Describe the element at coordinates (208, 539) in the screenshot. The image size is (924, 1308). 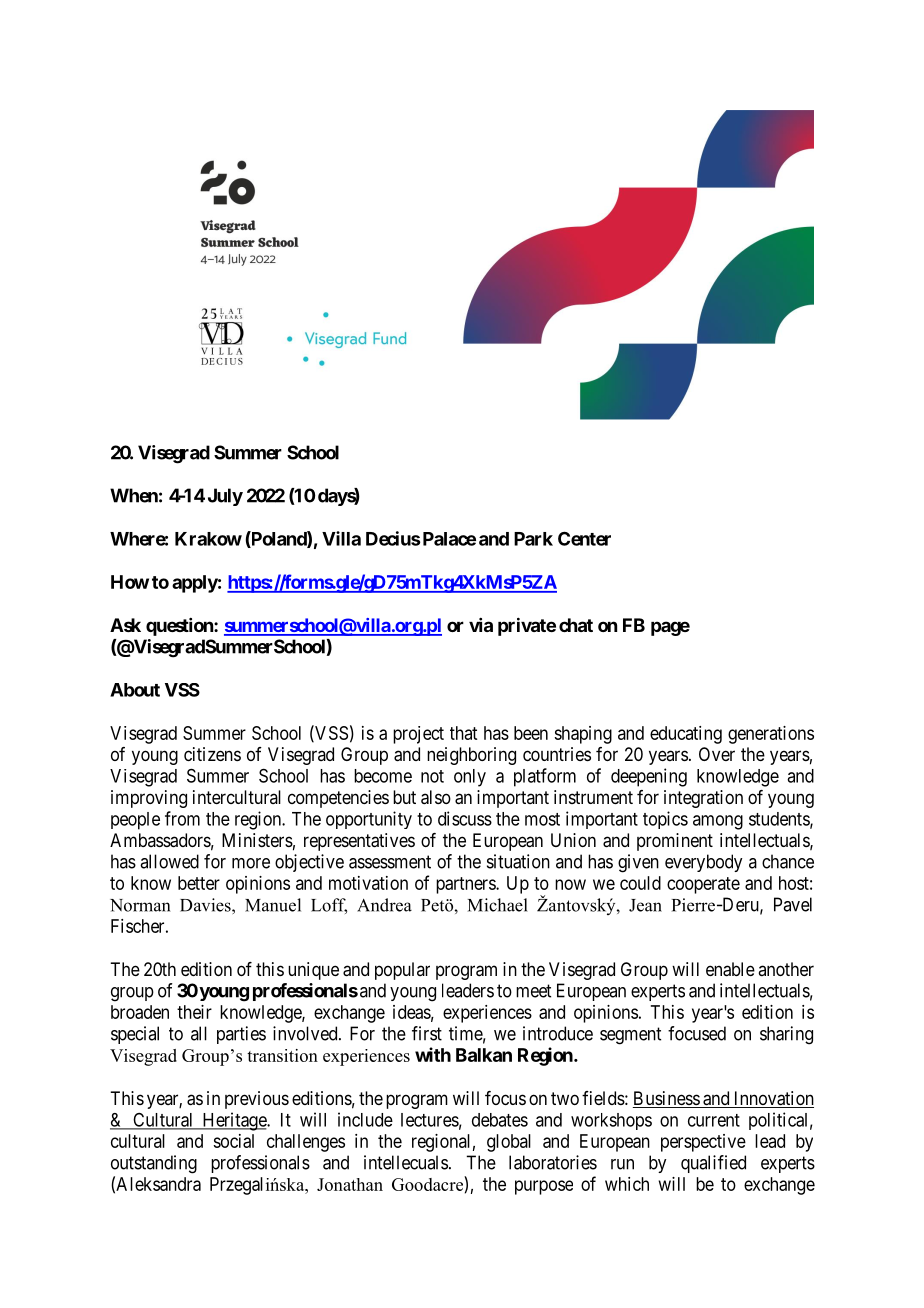
I see `Krakow` at that location.
